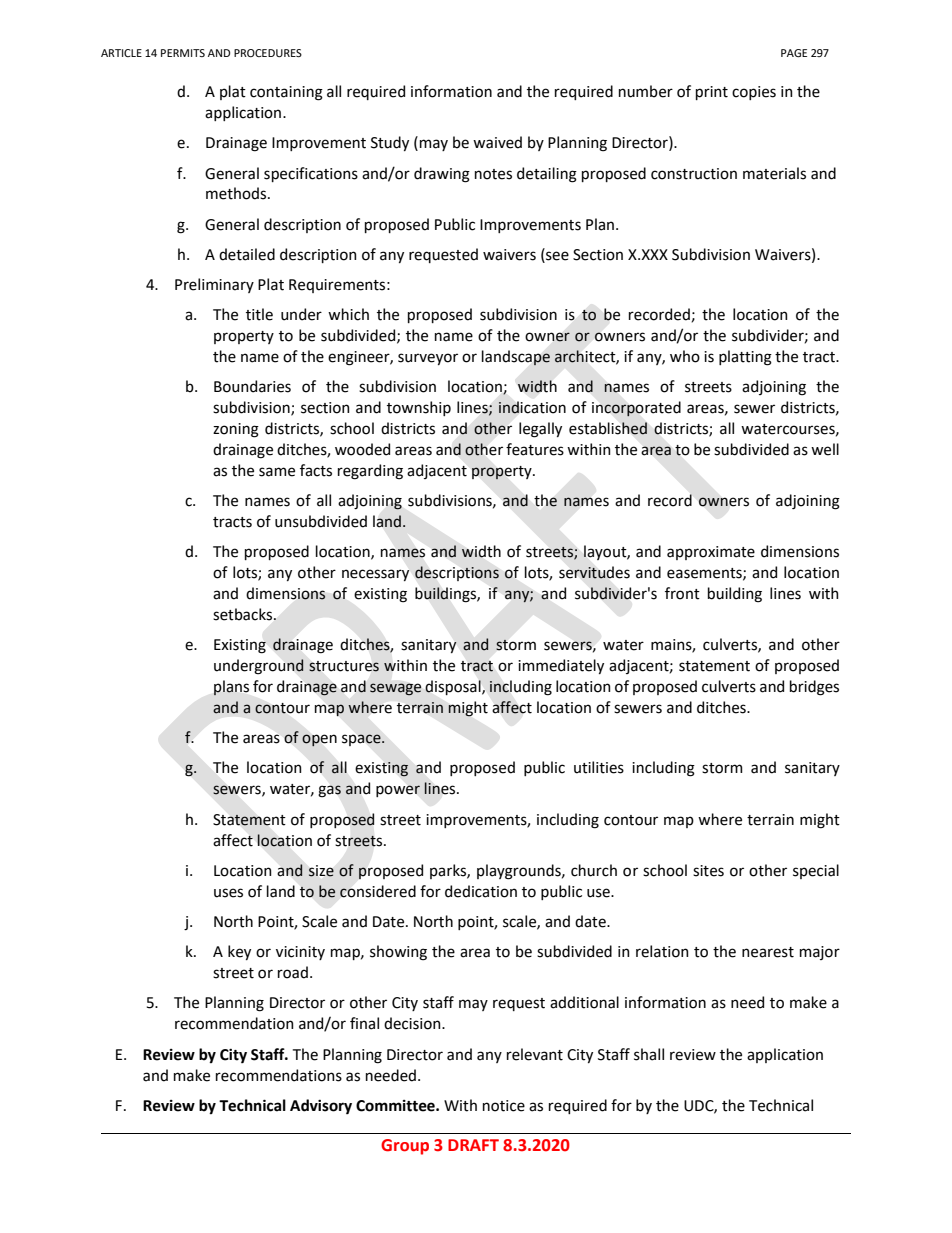 Image resolution: width=952 pixels, height=1233 pixels. I want to click on Advisory, so click(321, 1106).
